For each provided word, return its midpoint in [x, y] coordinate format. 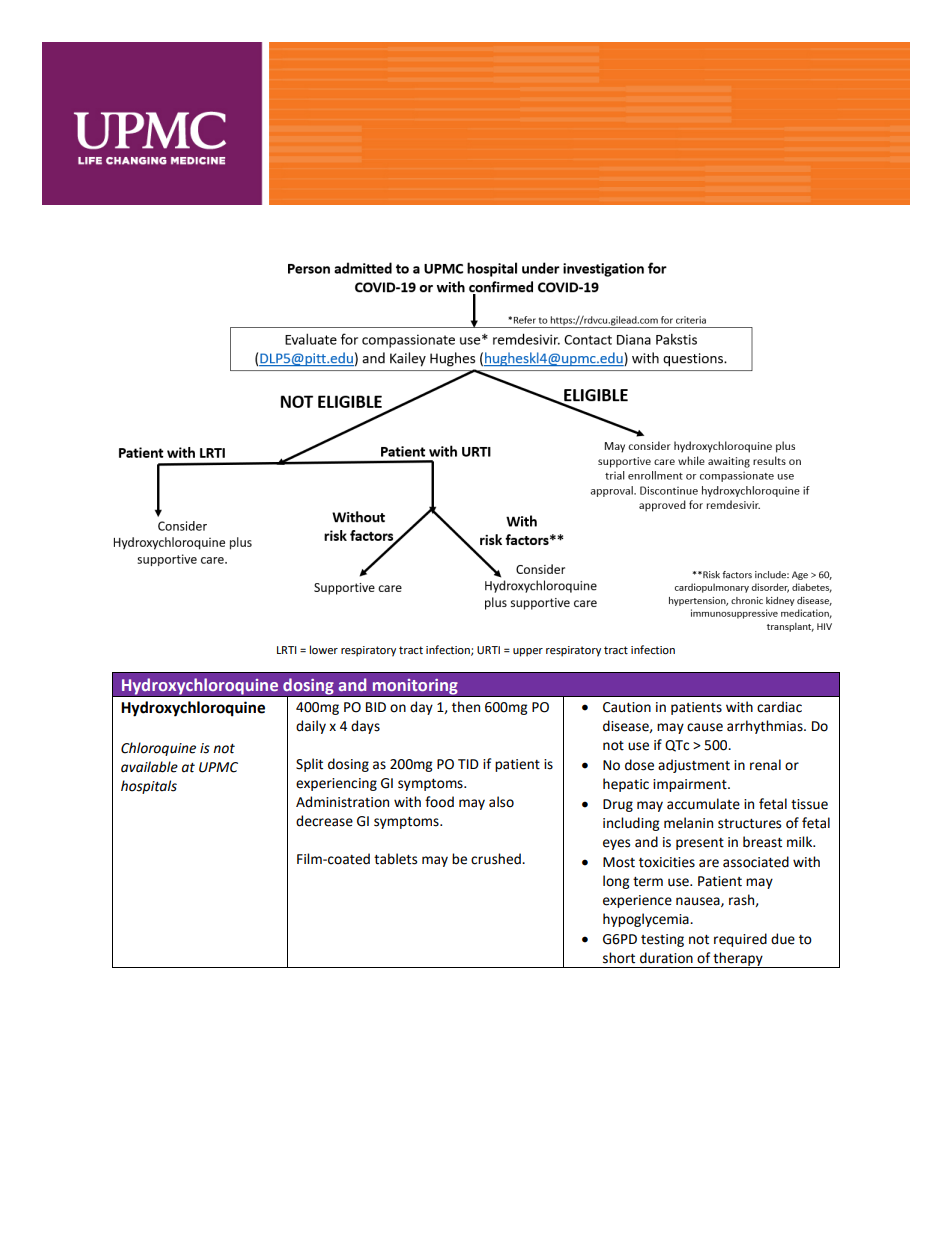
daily [311, 727]
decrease [324, 821]
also [501, 802]
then [466, 707]
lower [324, 650]
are [709, 863]
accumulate [703, 804]
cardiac [779, 707]
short [619, 958]
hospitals [149, 787]
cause [705, 727]
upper [528, 652]
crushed [497, 859]
